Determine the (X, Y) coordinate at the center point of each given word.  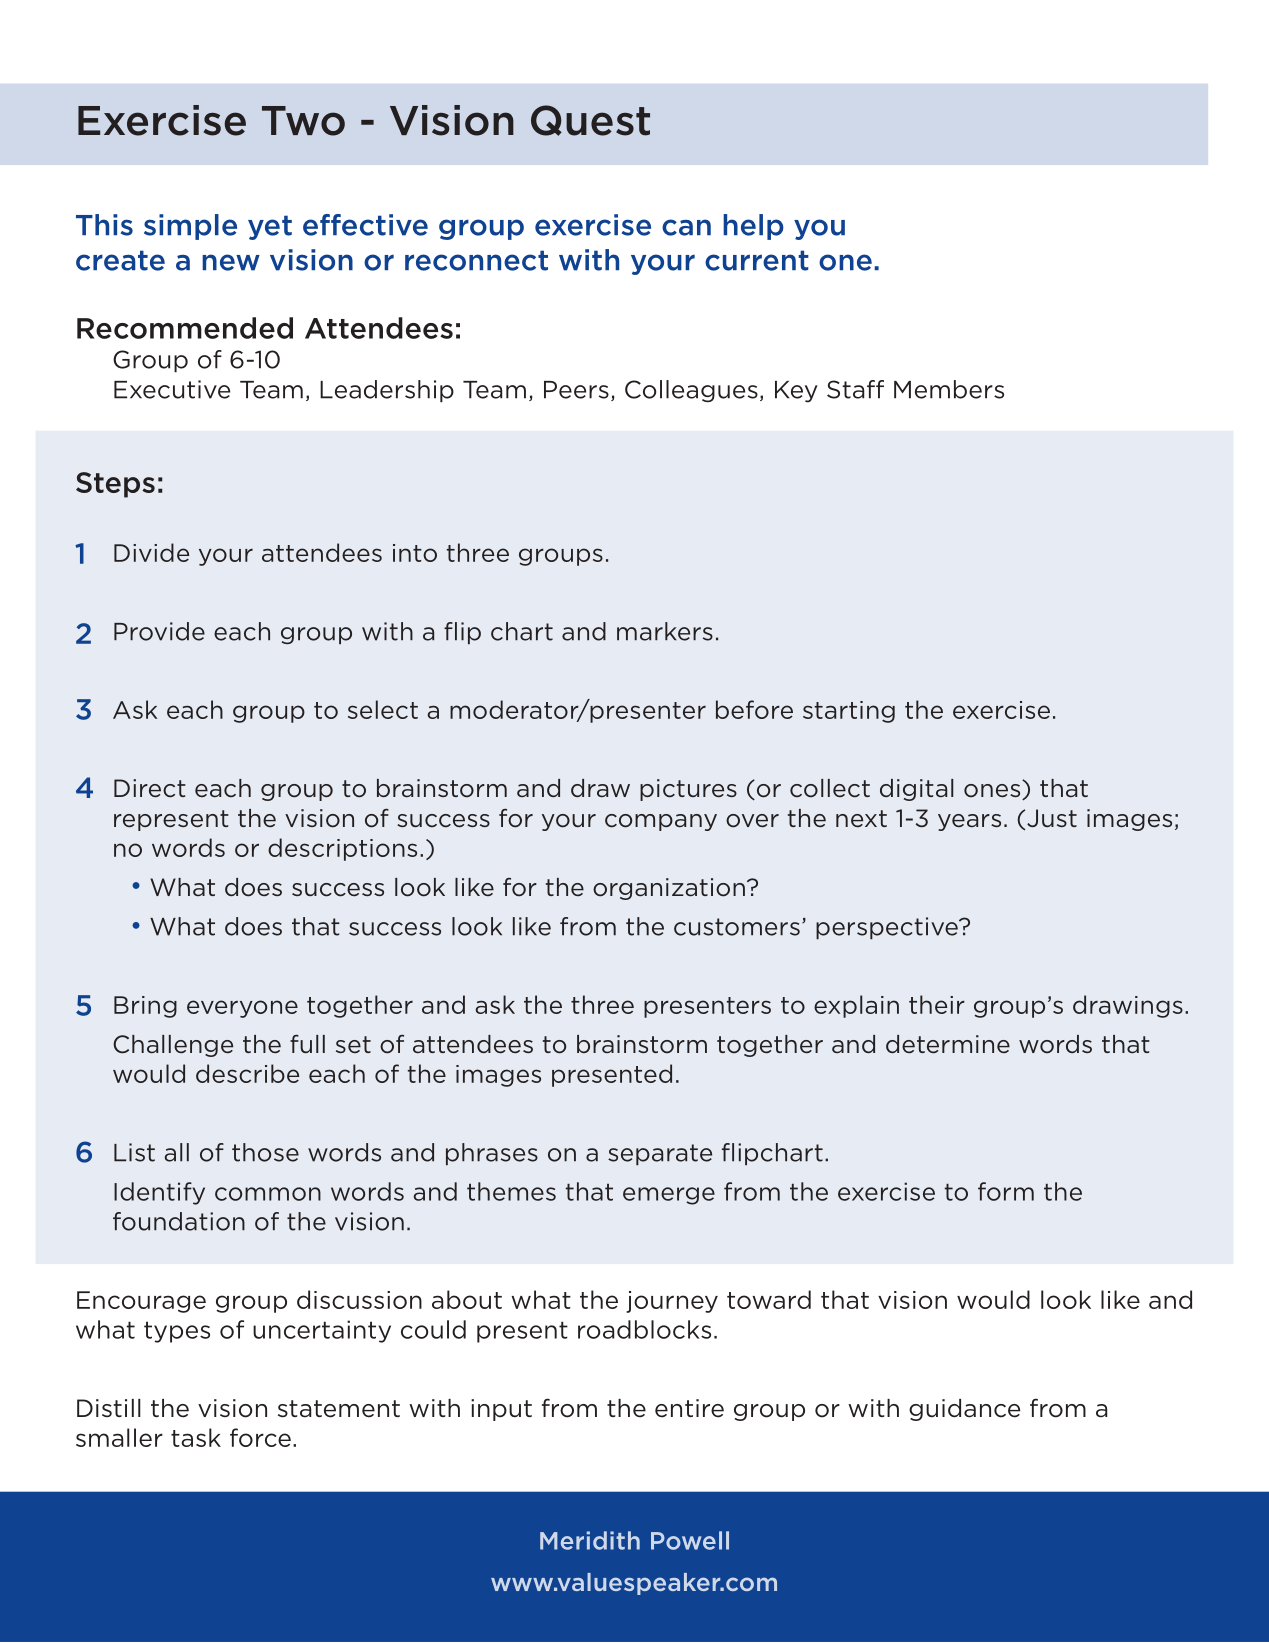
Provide (159, 631)
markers (665, 631)
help (753, 227)
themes (511, 1191)
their (937, 1004)
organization (669, 889)
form (1006, 1191)
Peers (576, 390)
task (196, 1437)
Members (949, 389)
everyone (242, 1009)
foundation (179, 1221)
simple (190, 227)
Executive (172, 389)
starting (849, 712)
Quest (590, 120)
